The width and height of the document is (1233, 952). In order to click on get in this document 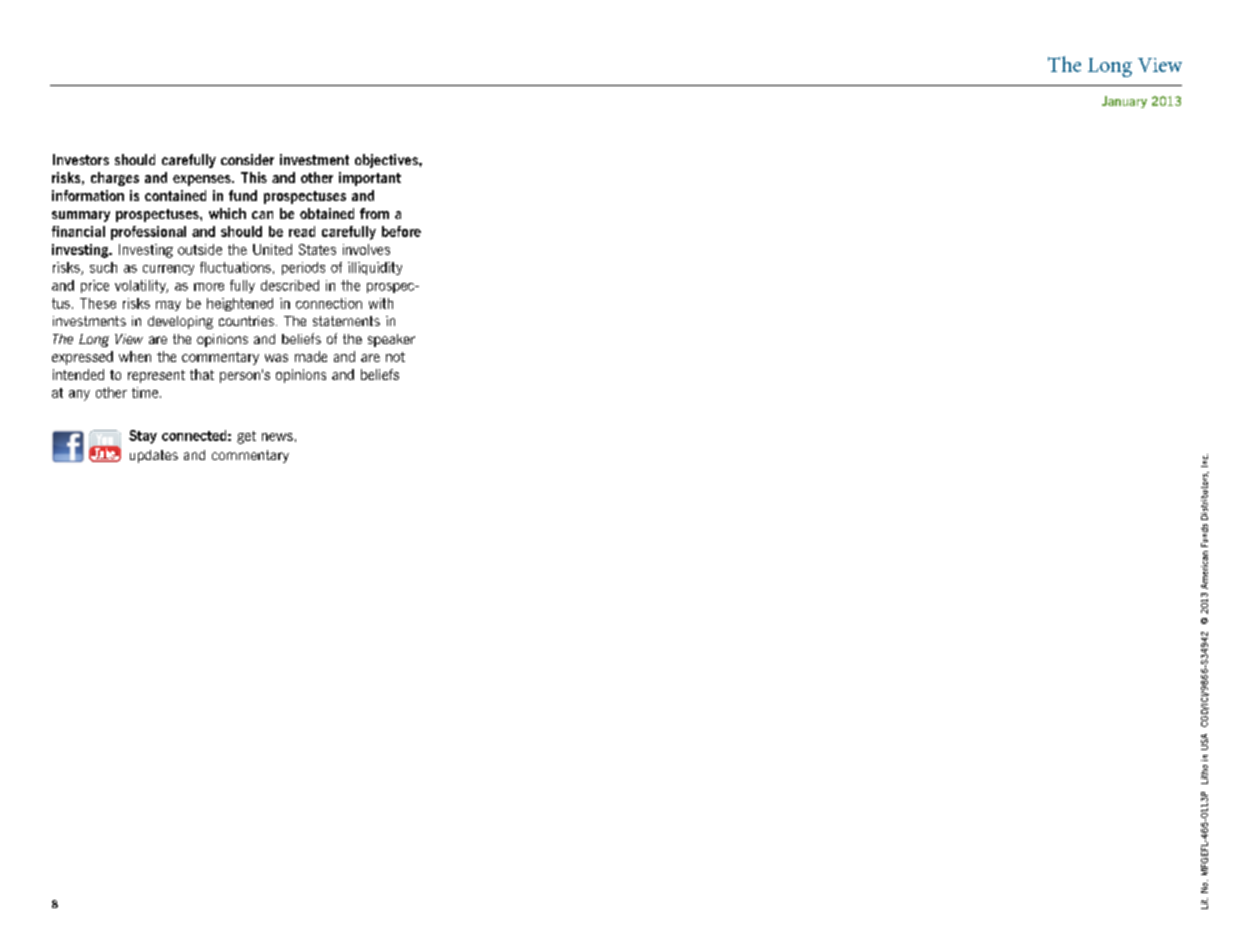, I will do `click(246, 437)`.
